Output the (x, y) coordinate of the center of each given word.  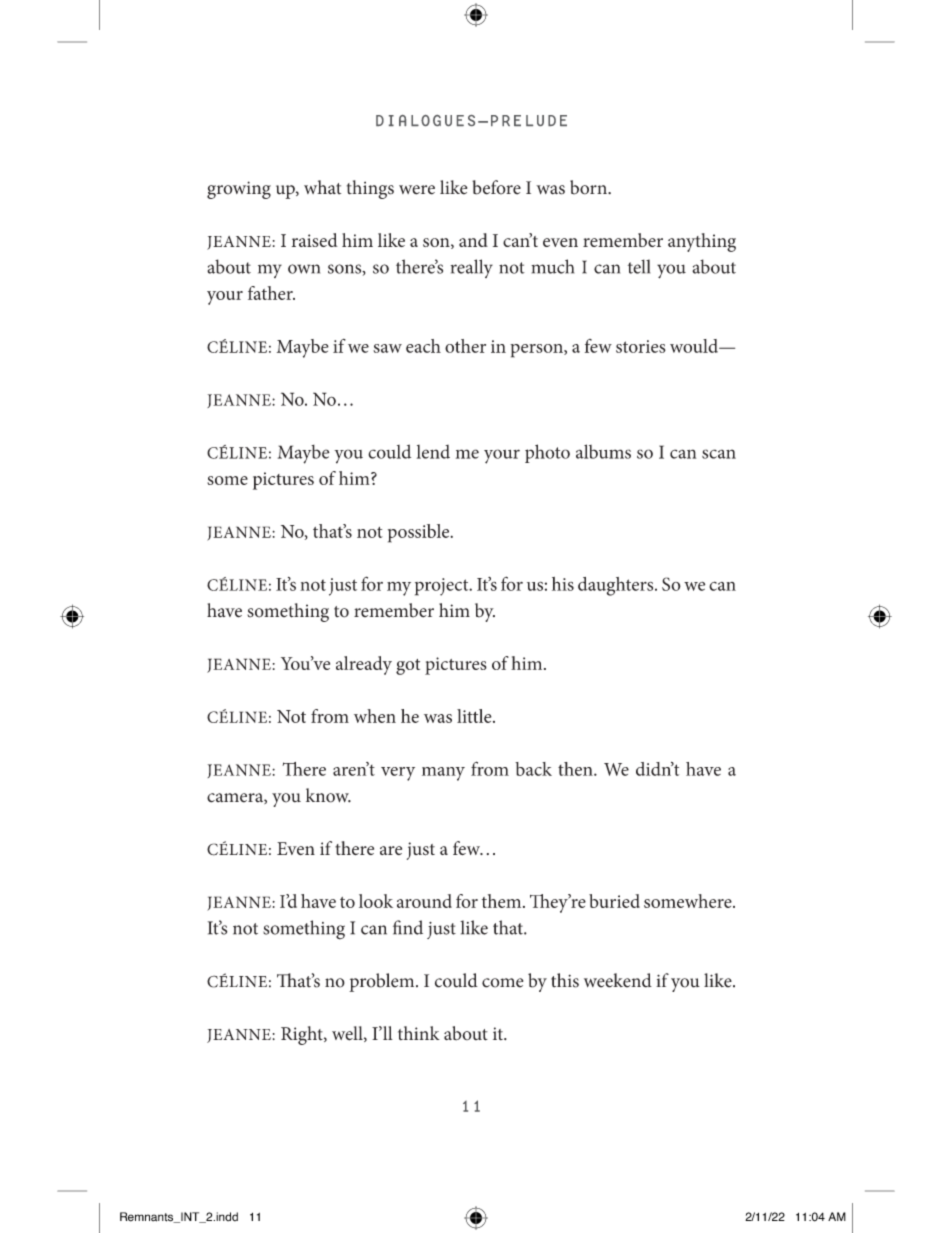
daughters (617, 586)
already (364, 665)
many (443, 774)
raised (315, 240)
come (502, 983)
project (443, 587)
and (473, 240)
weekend (618, 980)
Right (303, 1035)
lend (433, 452)
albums (603, 451)
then (576, 769)
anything (702, 242)
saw (387, 348)
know (328, 795)
